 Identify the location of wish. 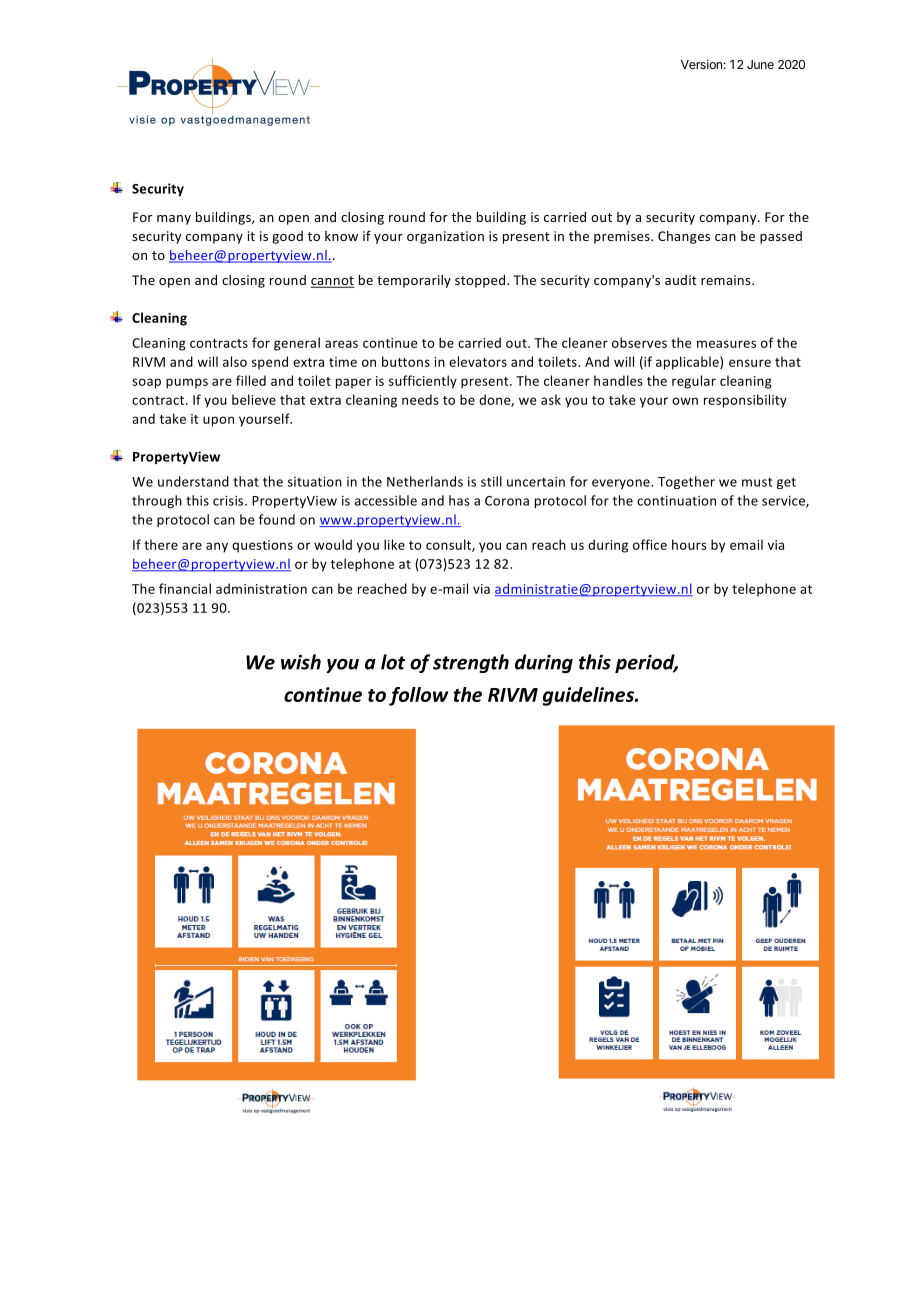
(301, 662).
